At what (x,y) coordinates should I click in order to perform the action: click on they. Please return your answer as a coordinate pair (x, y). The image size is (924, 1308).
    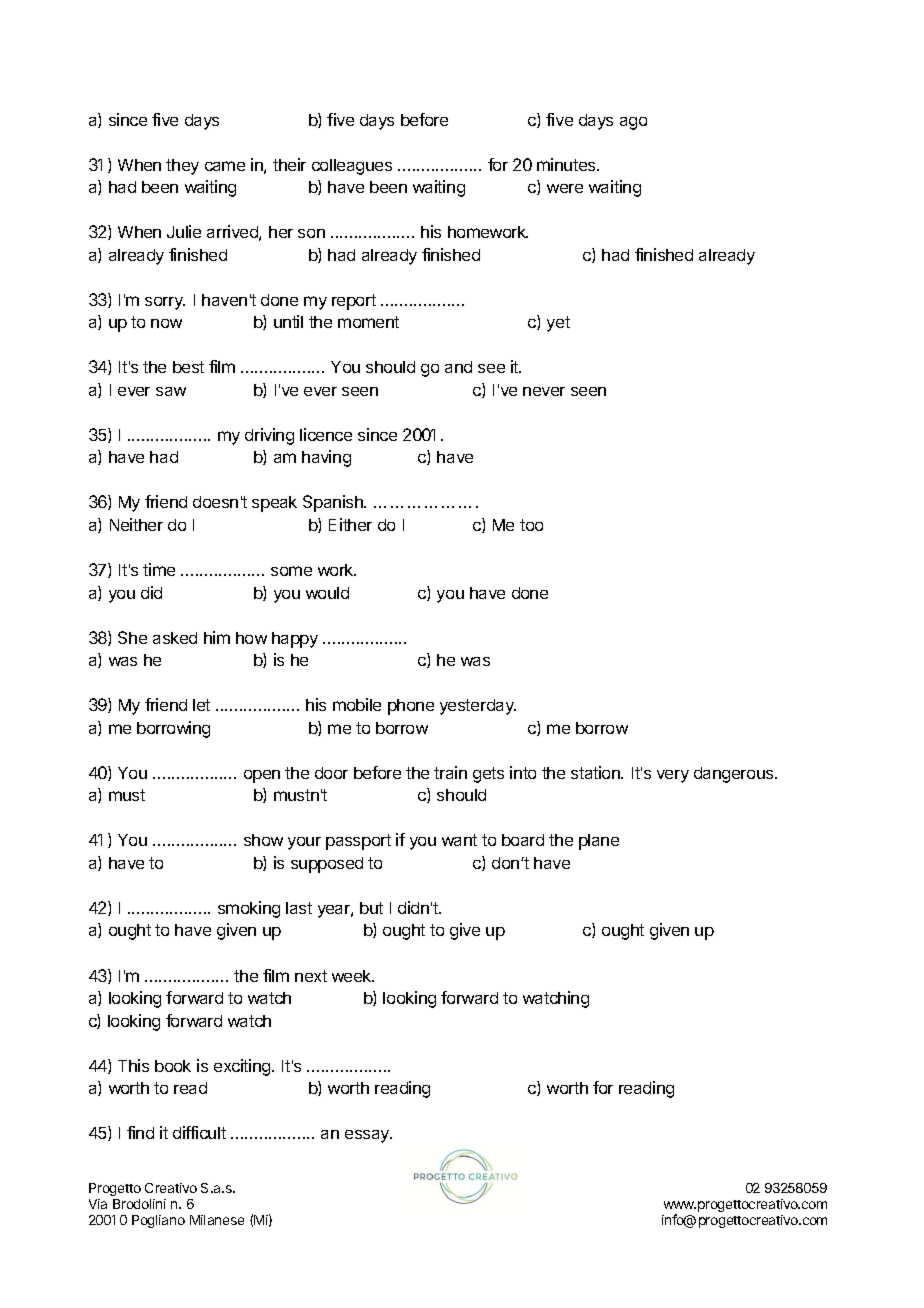
    Looking at the image, I should click on (182, 167).
